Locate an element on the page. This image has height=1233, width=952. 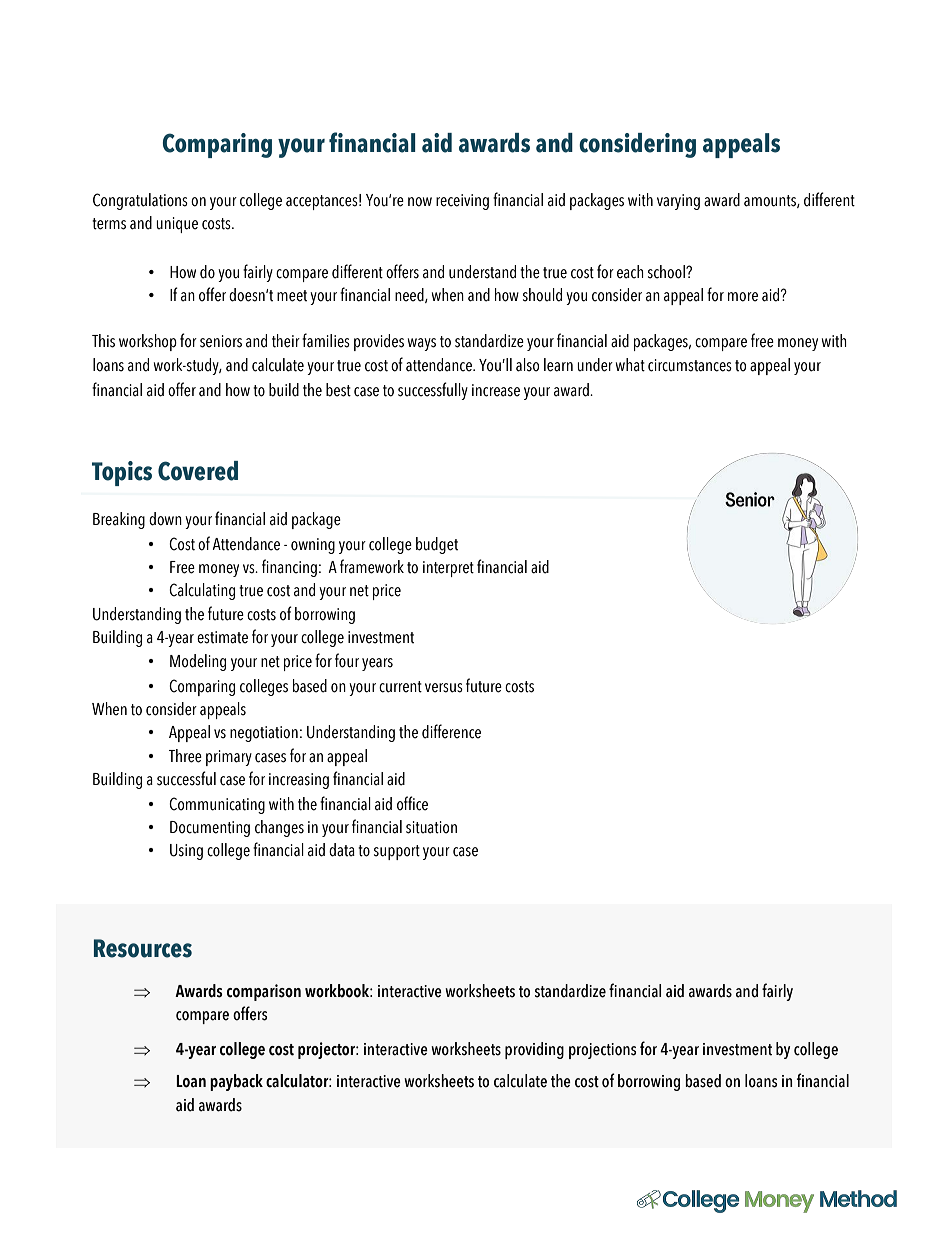
now is located at coordinates (420, 202).
